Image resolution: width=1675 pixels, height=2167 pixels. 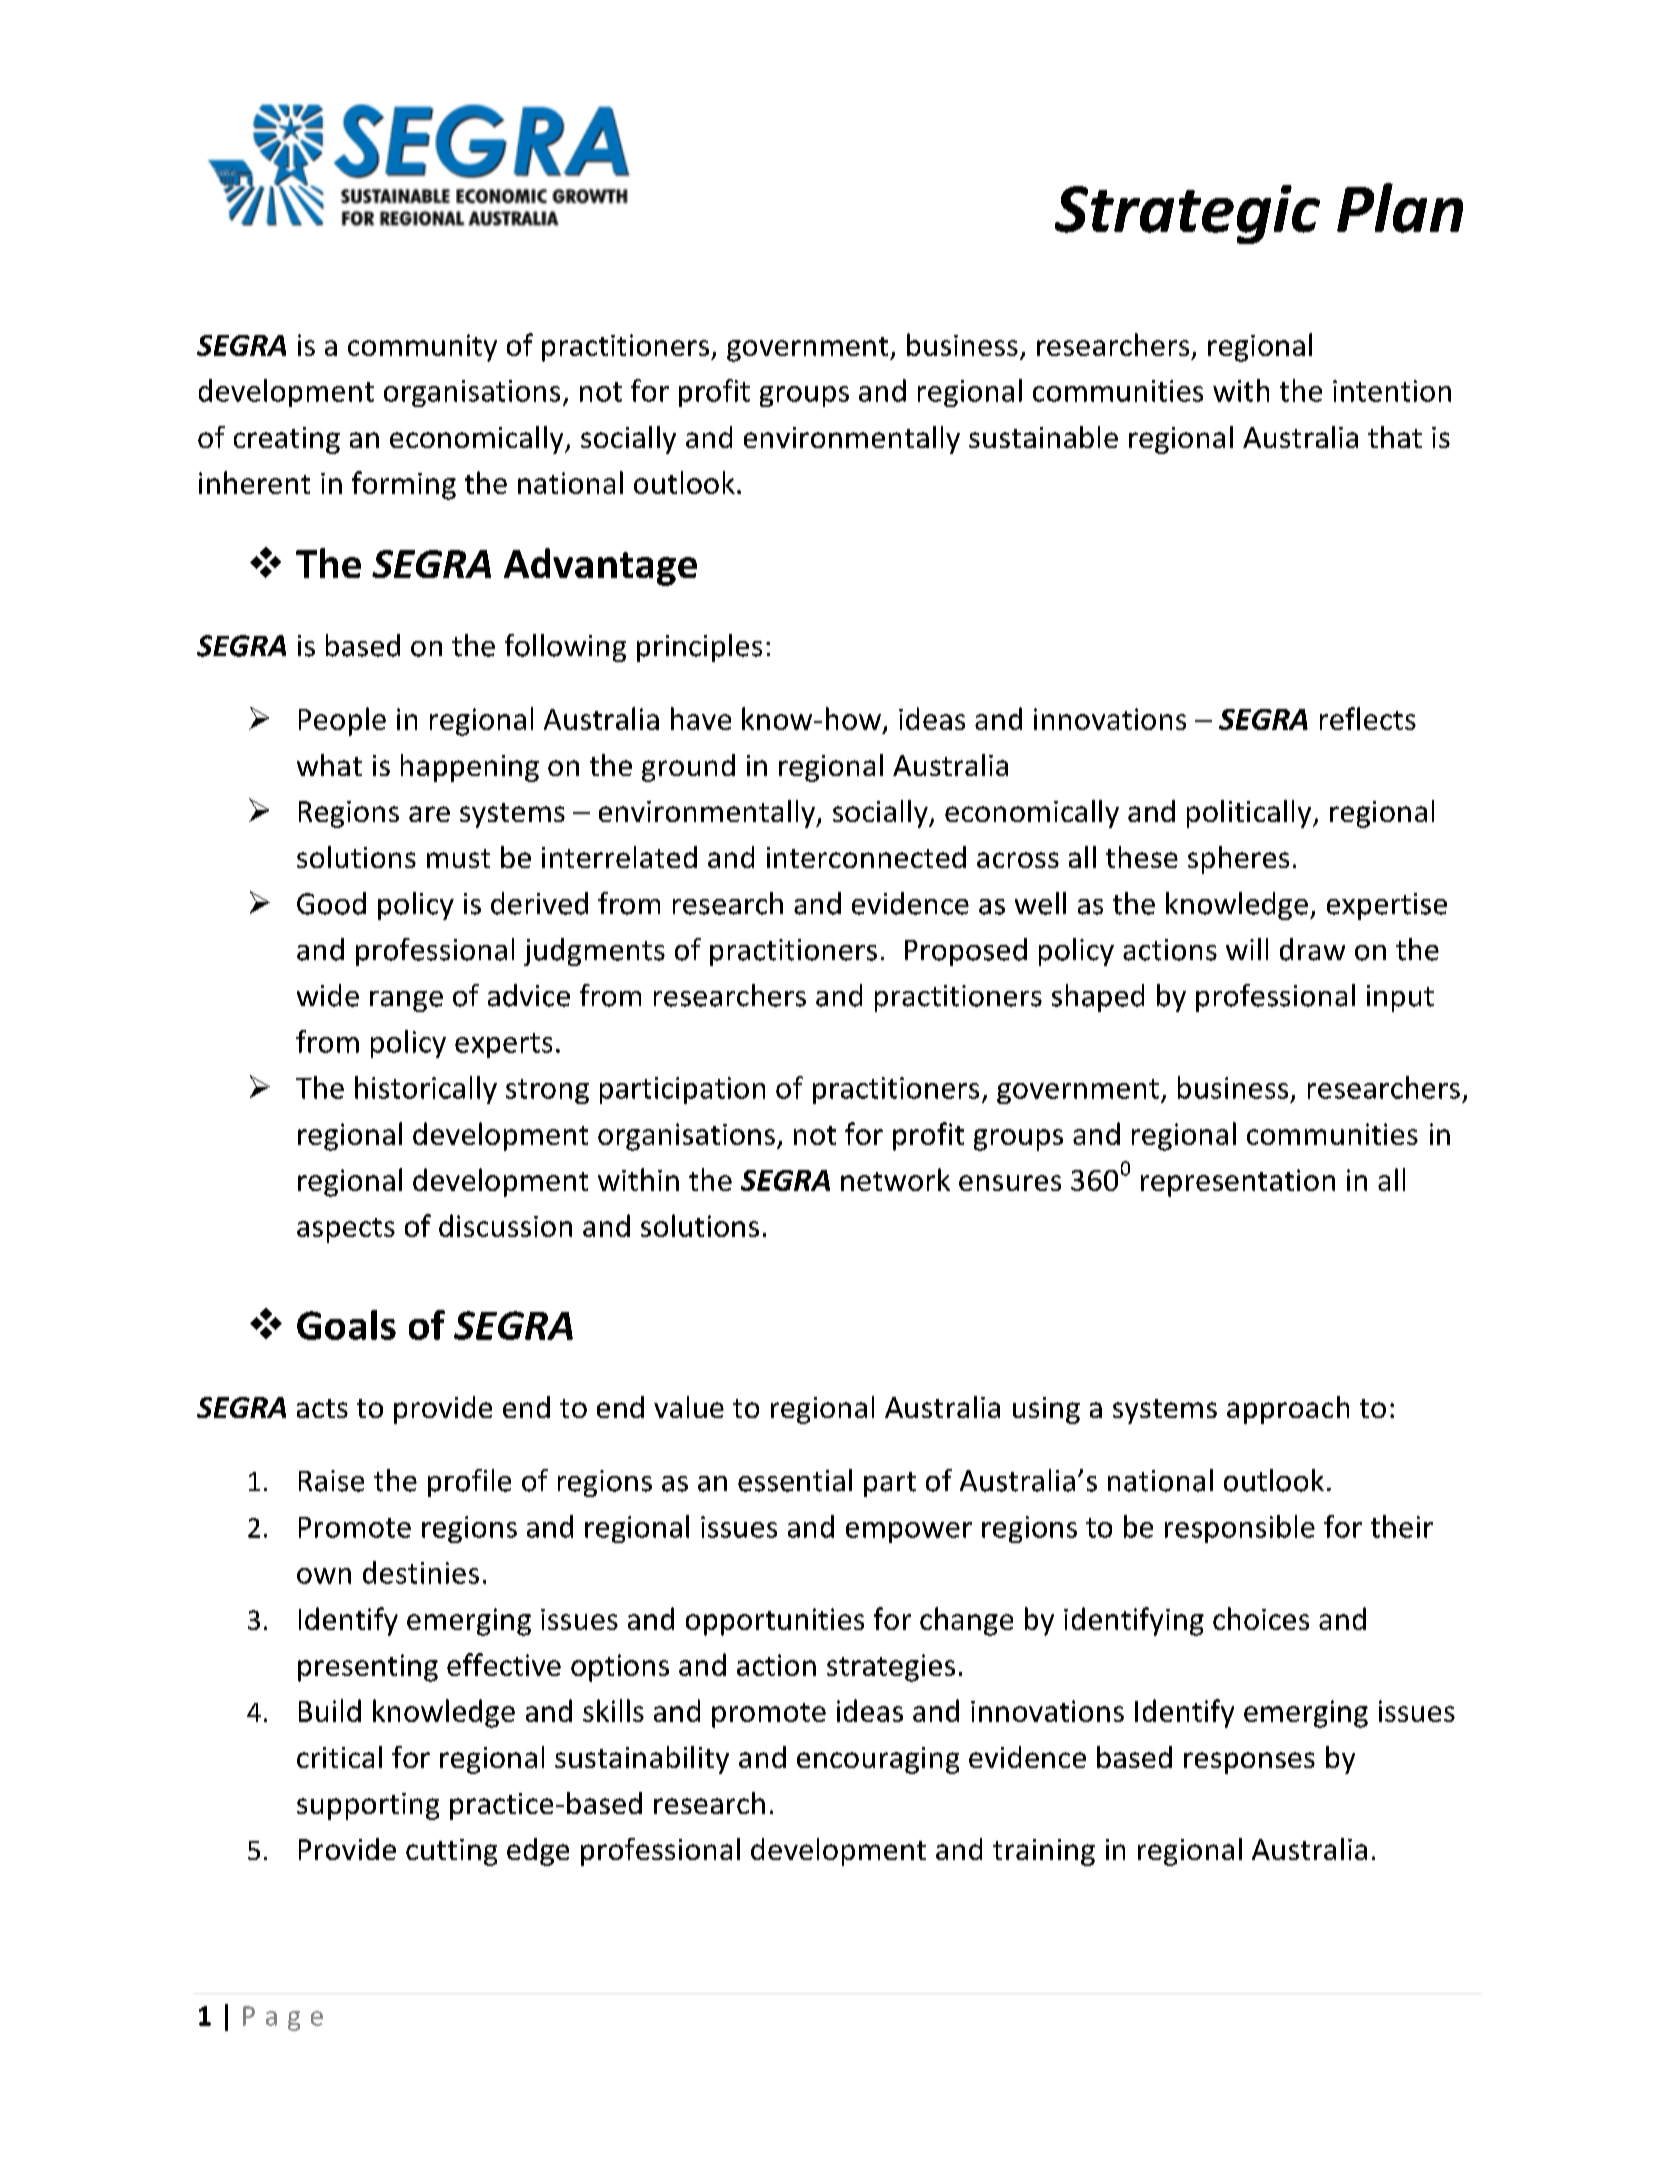 I want to click on community, so click(x=422, y=348).
